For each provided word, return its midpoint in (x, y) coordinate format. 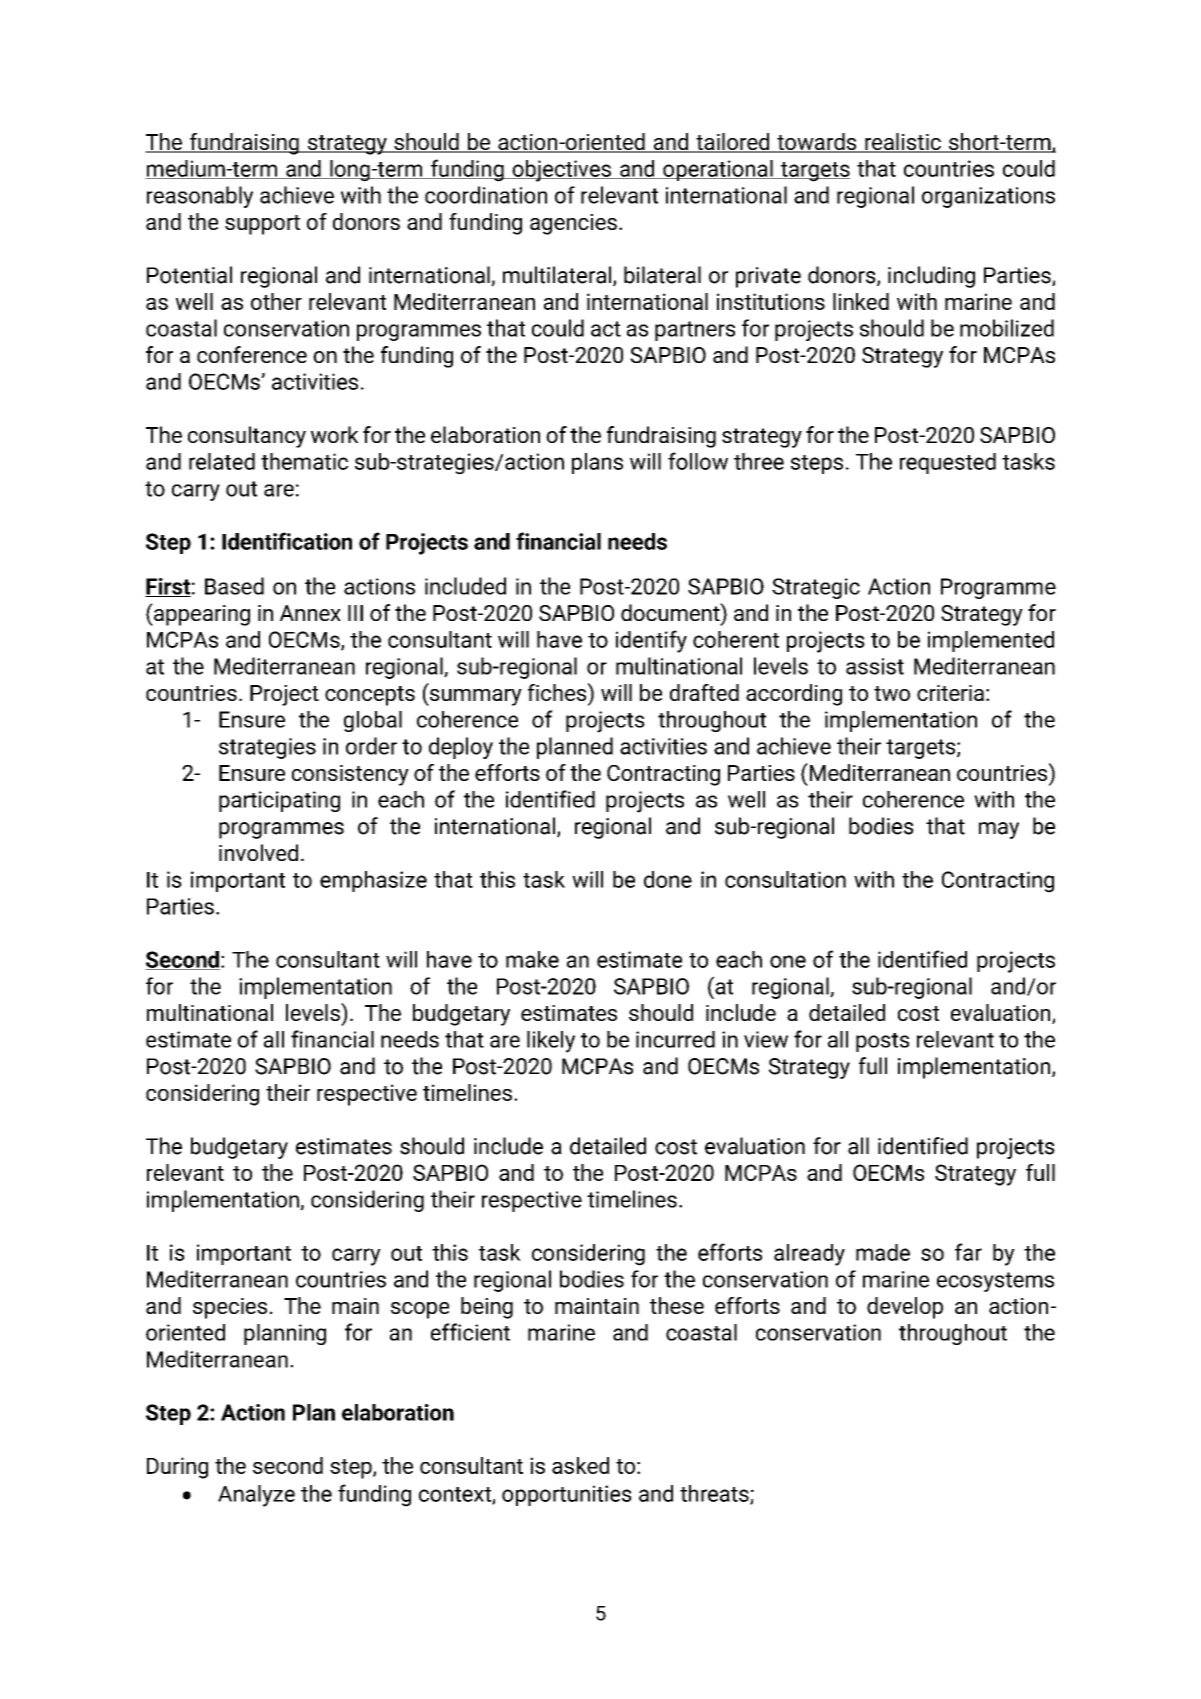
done (668, 879)
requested (948, 463)
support (262, 225)
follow (698, 461)
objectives (561, 171)
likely (551, 1042)
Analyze (256, 1496)
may (999, 830)
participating (279, 801)
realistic (903, 143)
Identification (287, 541)
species (230, 1308)
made (883, 1252)
